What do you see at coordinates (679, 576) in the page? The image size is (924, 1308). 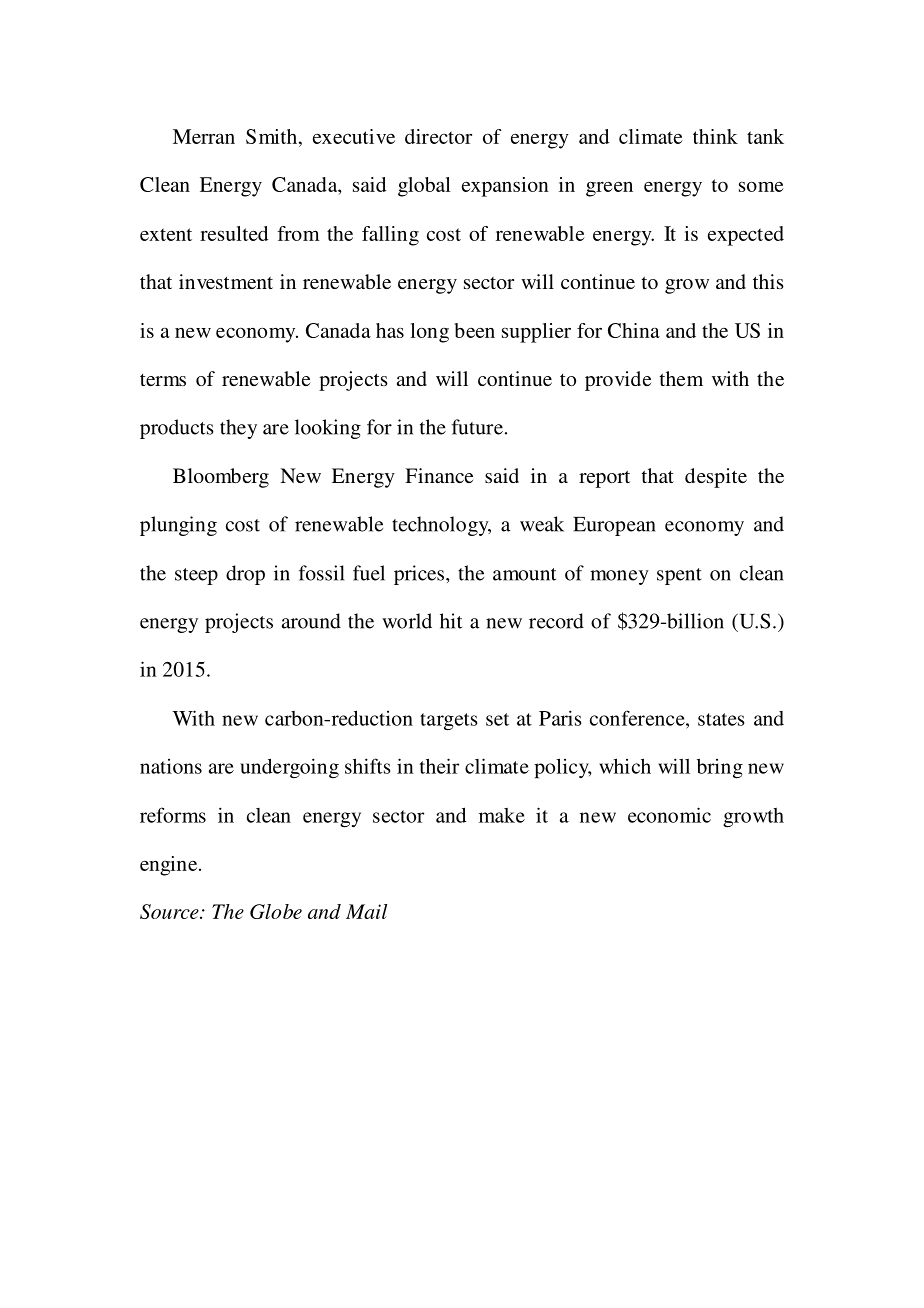 I see `spent` at bounding box center [679, 576].
